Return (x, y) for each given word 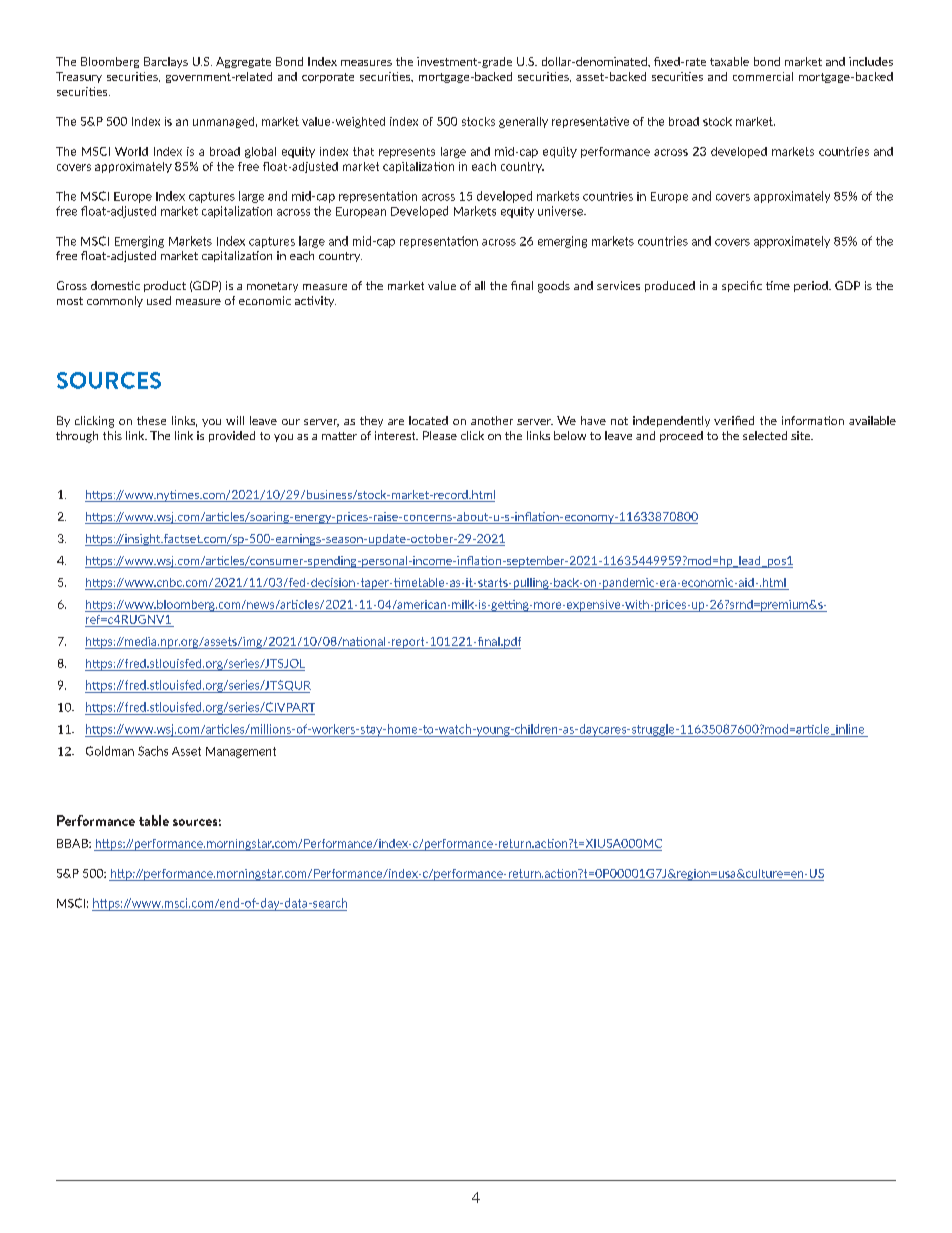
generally (523, 122)
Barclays (166, 62)
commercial (763, 76)
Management (241, 752)
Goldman (110, 751)
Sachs (153, 751)
